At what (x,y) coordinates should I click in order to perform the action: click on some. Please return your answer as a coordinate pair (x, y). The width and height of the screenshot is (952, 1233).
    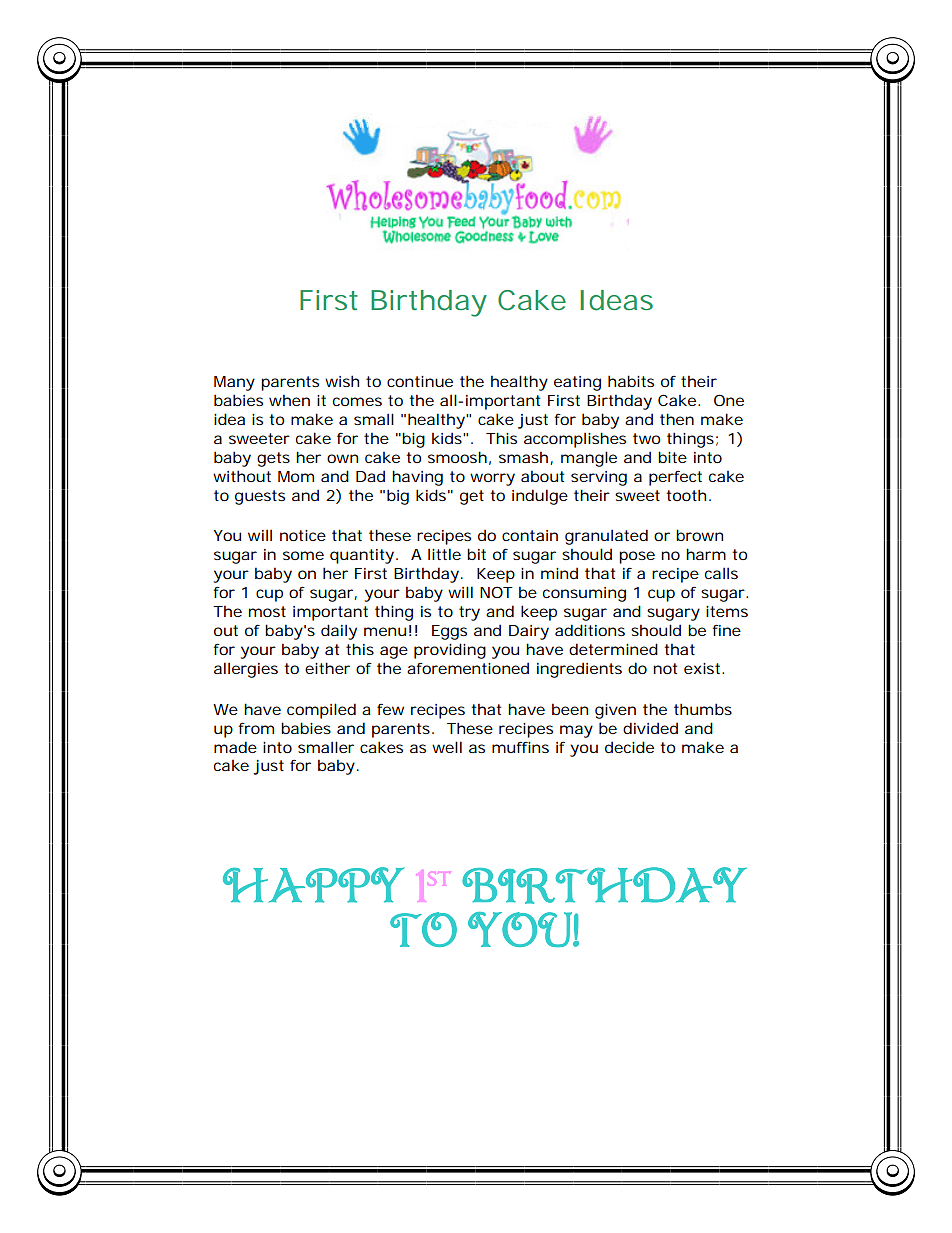
    Looking at the image, I should click on (303, 555).
